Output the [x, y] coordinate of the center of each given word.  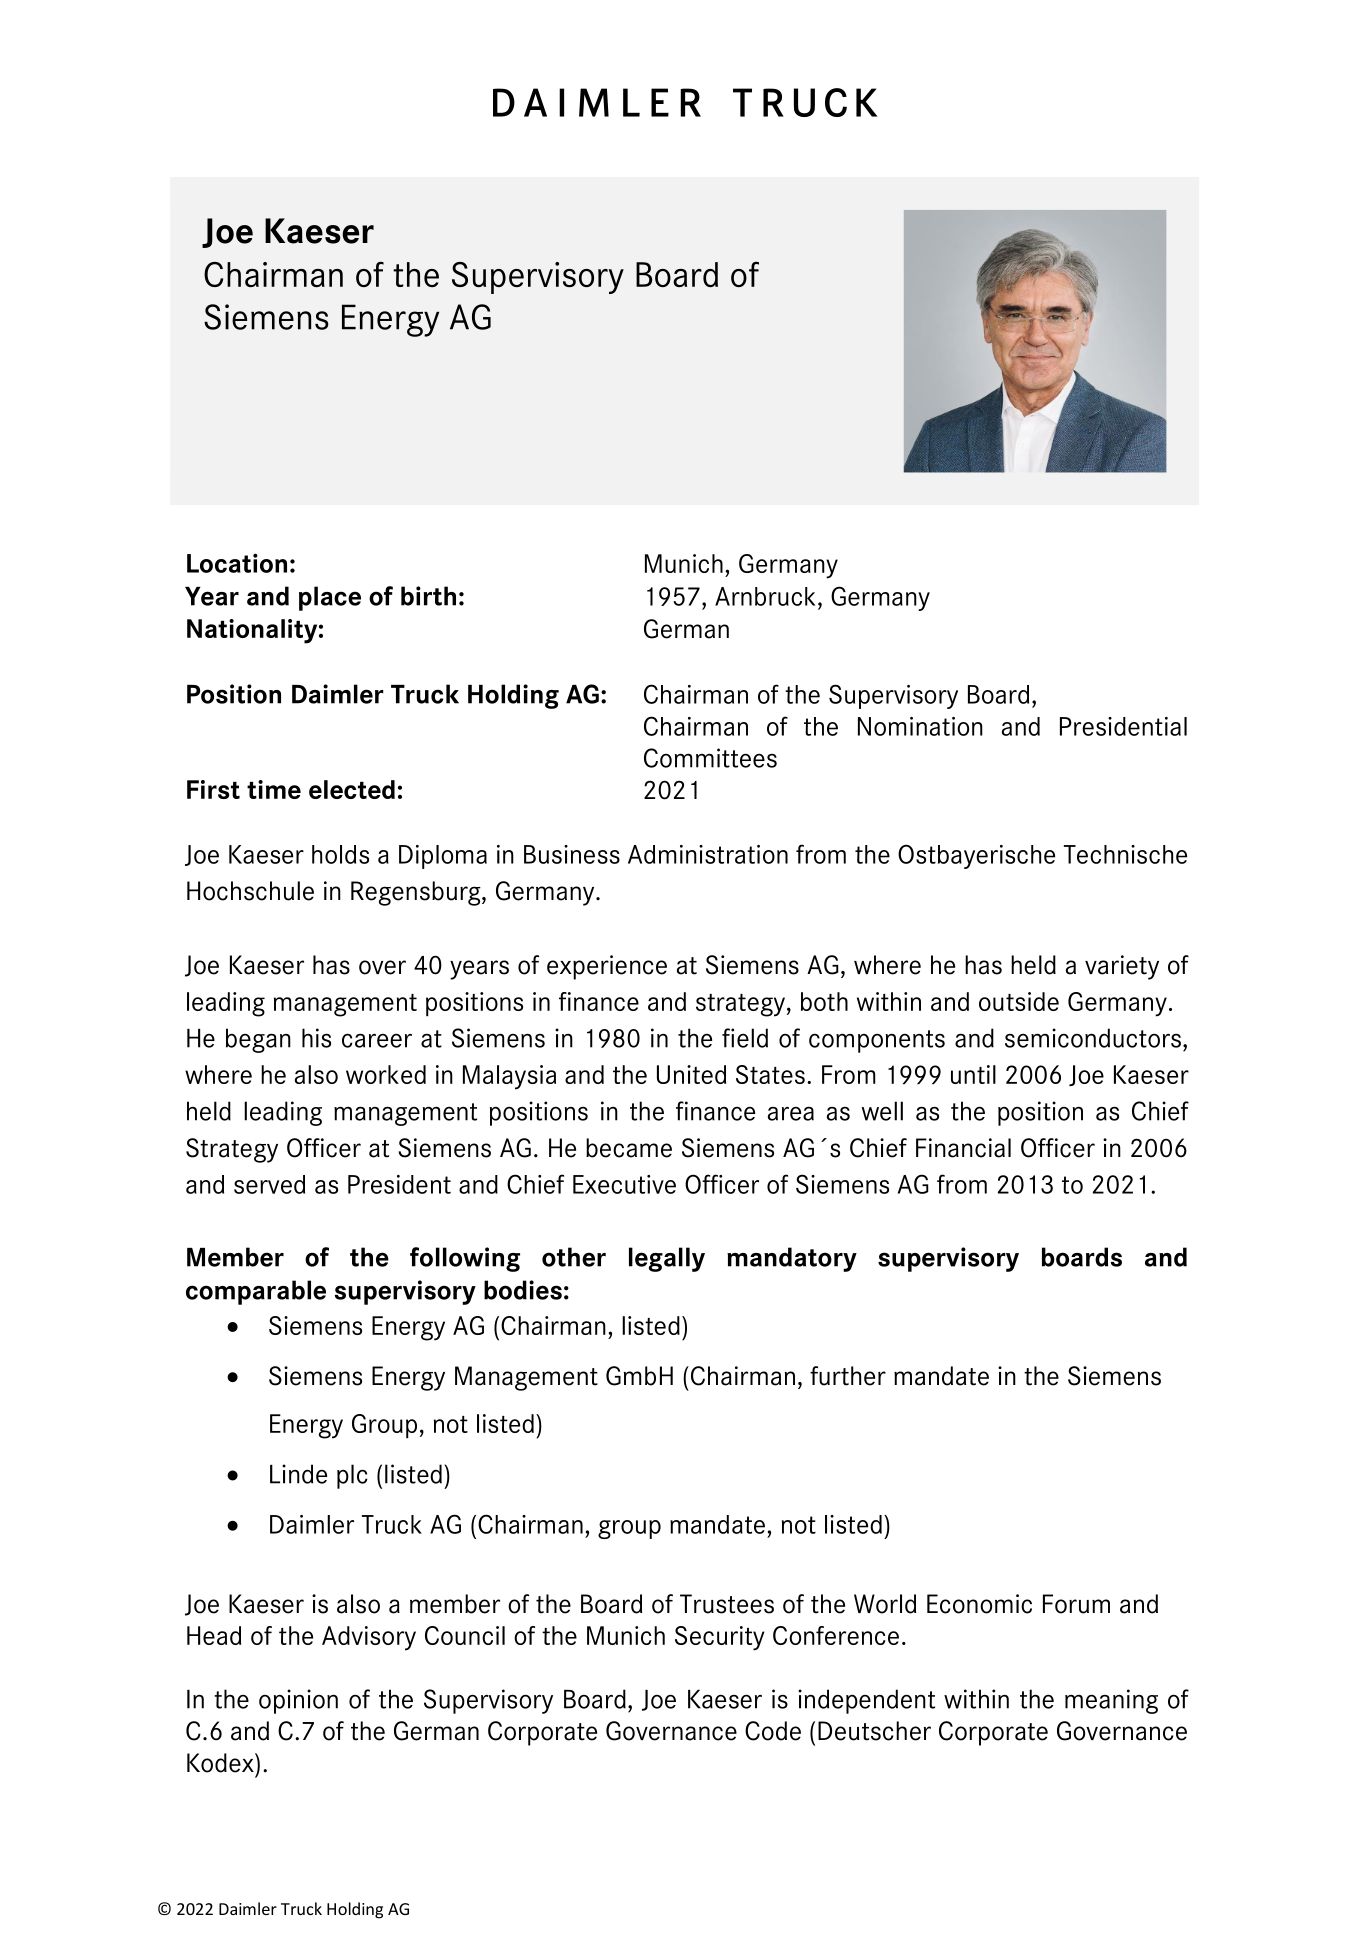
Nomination [920, 726]
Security [720, 1638]
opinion [298, 1701]
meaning [1111, 1701]
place [330, 598]
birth [428, 596]
